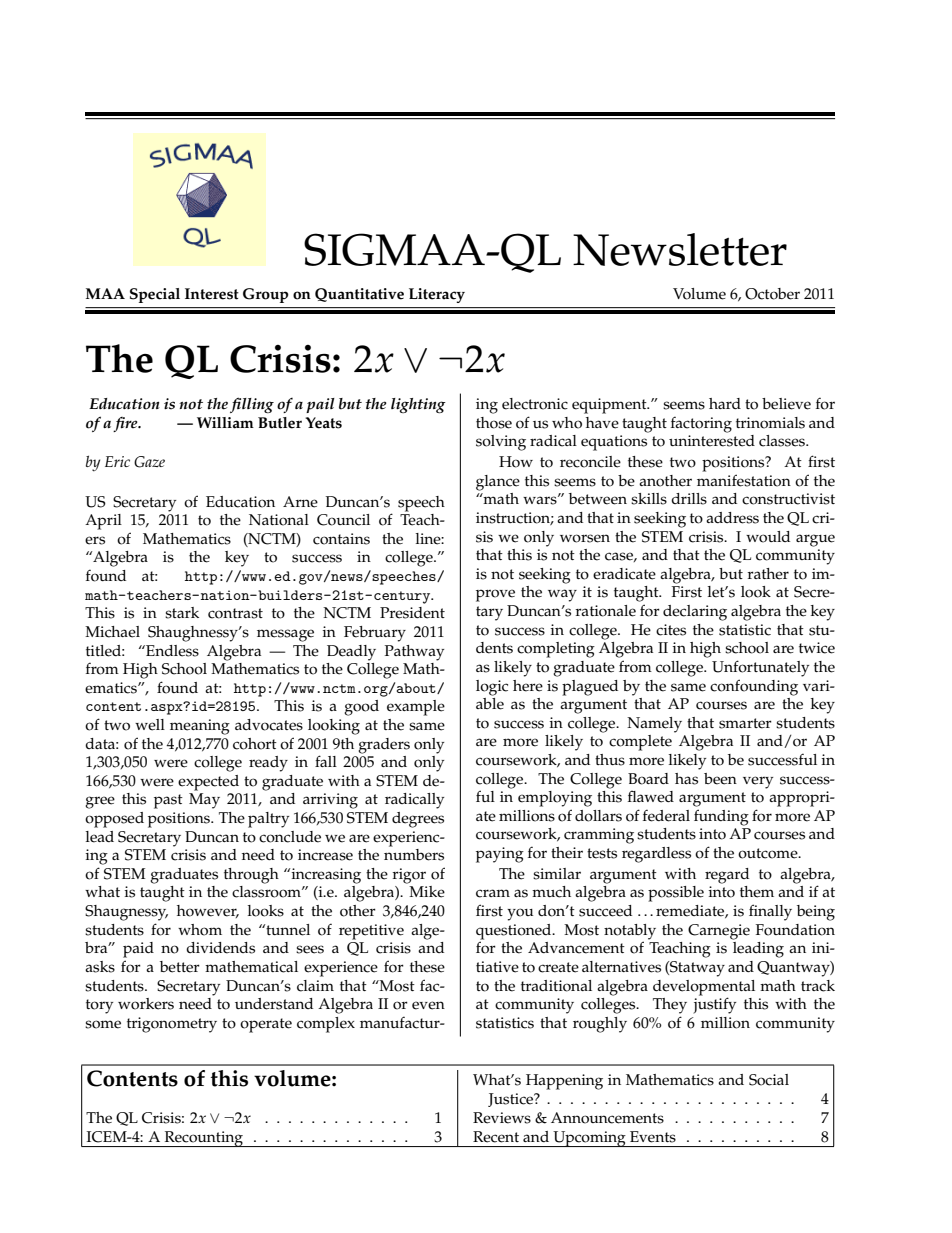 Image resolution: width=952 pixels, height=1233 pixels. I want to click on October, so click(772, 294).
